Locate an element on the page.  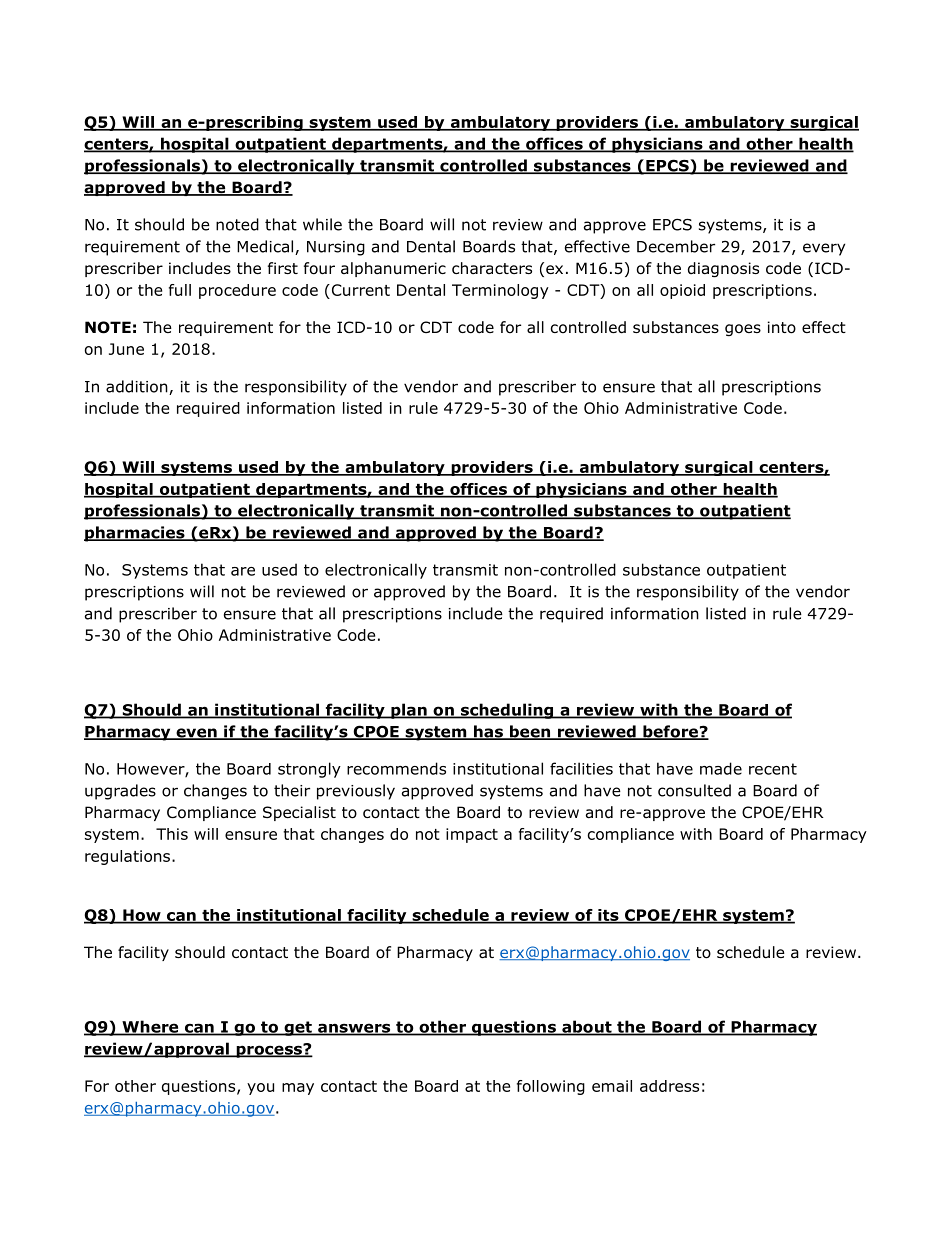
following is located at coordinates (551, 1087).
